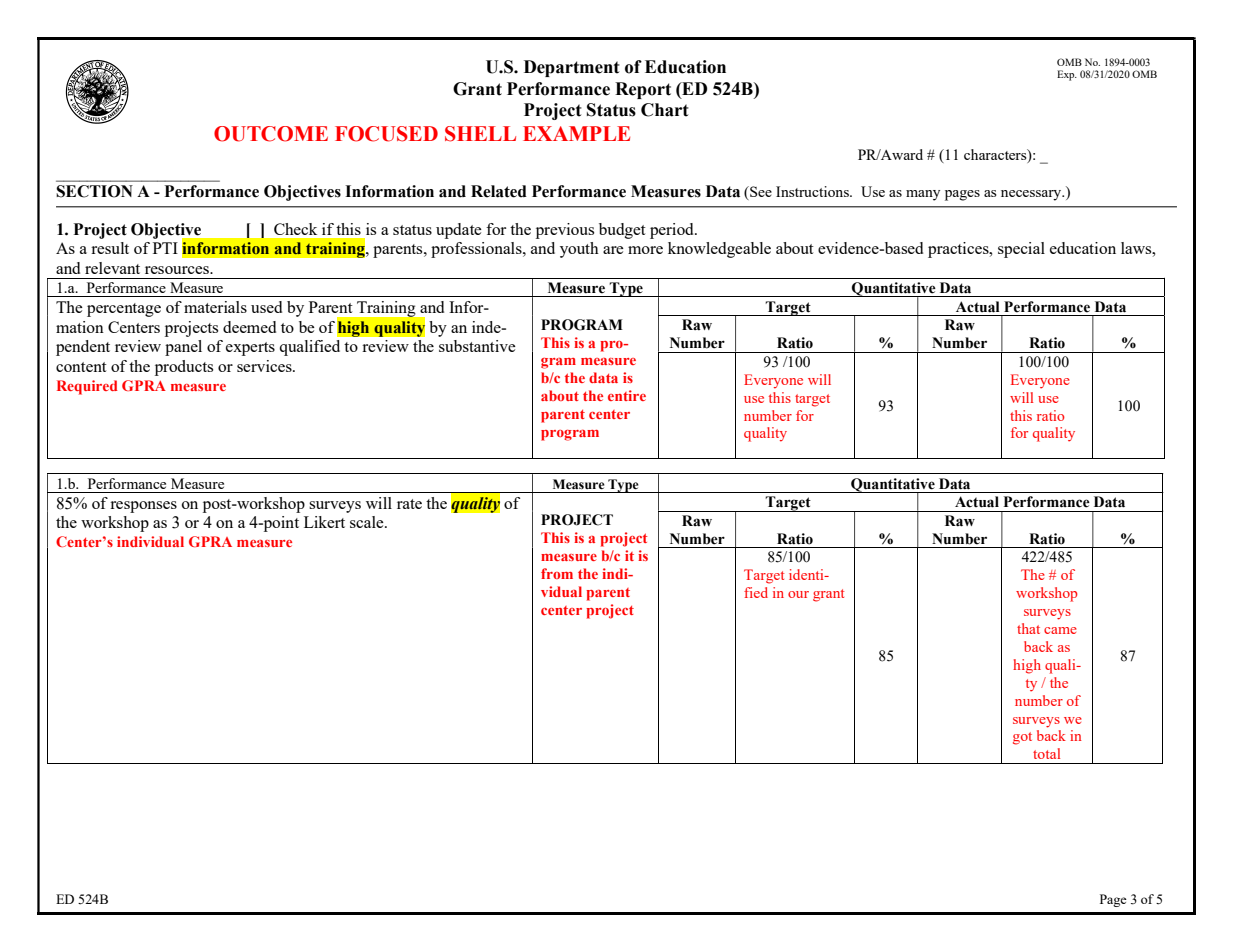 This screenshot has width=1233, height=952. I want to click on PTI, so click(165, 248).
